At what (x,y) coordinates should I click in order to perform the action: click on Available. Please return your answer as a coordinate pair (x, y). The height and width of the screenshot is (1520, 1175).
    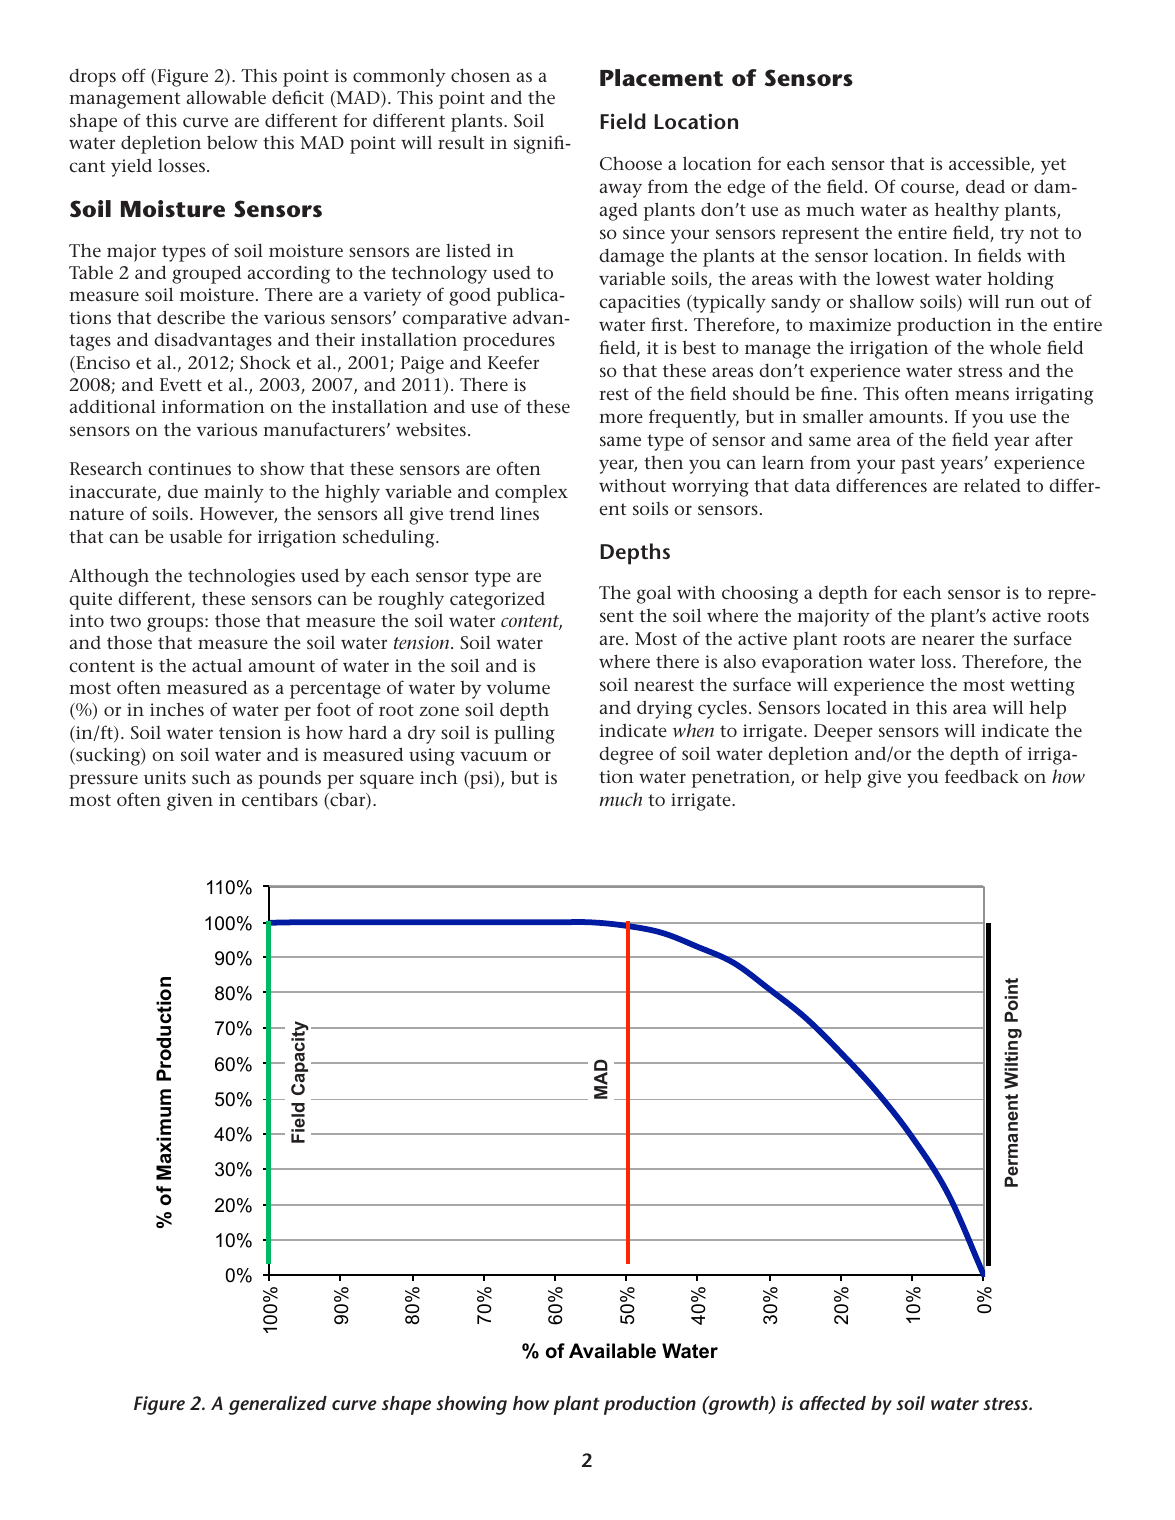
    Looking at the image, I should click on (612, 1351).
